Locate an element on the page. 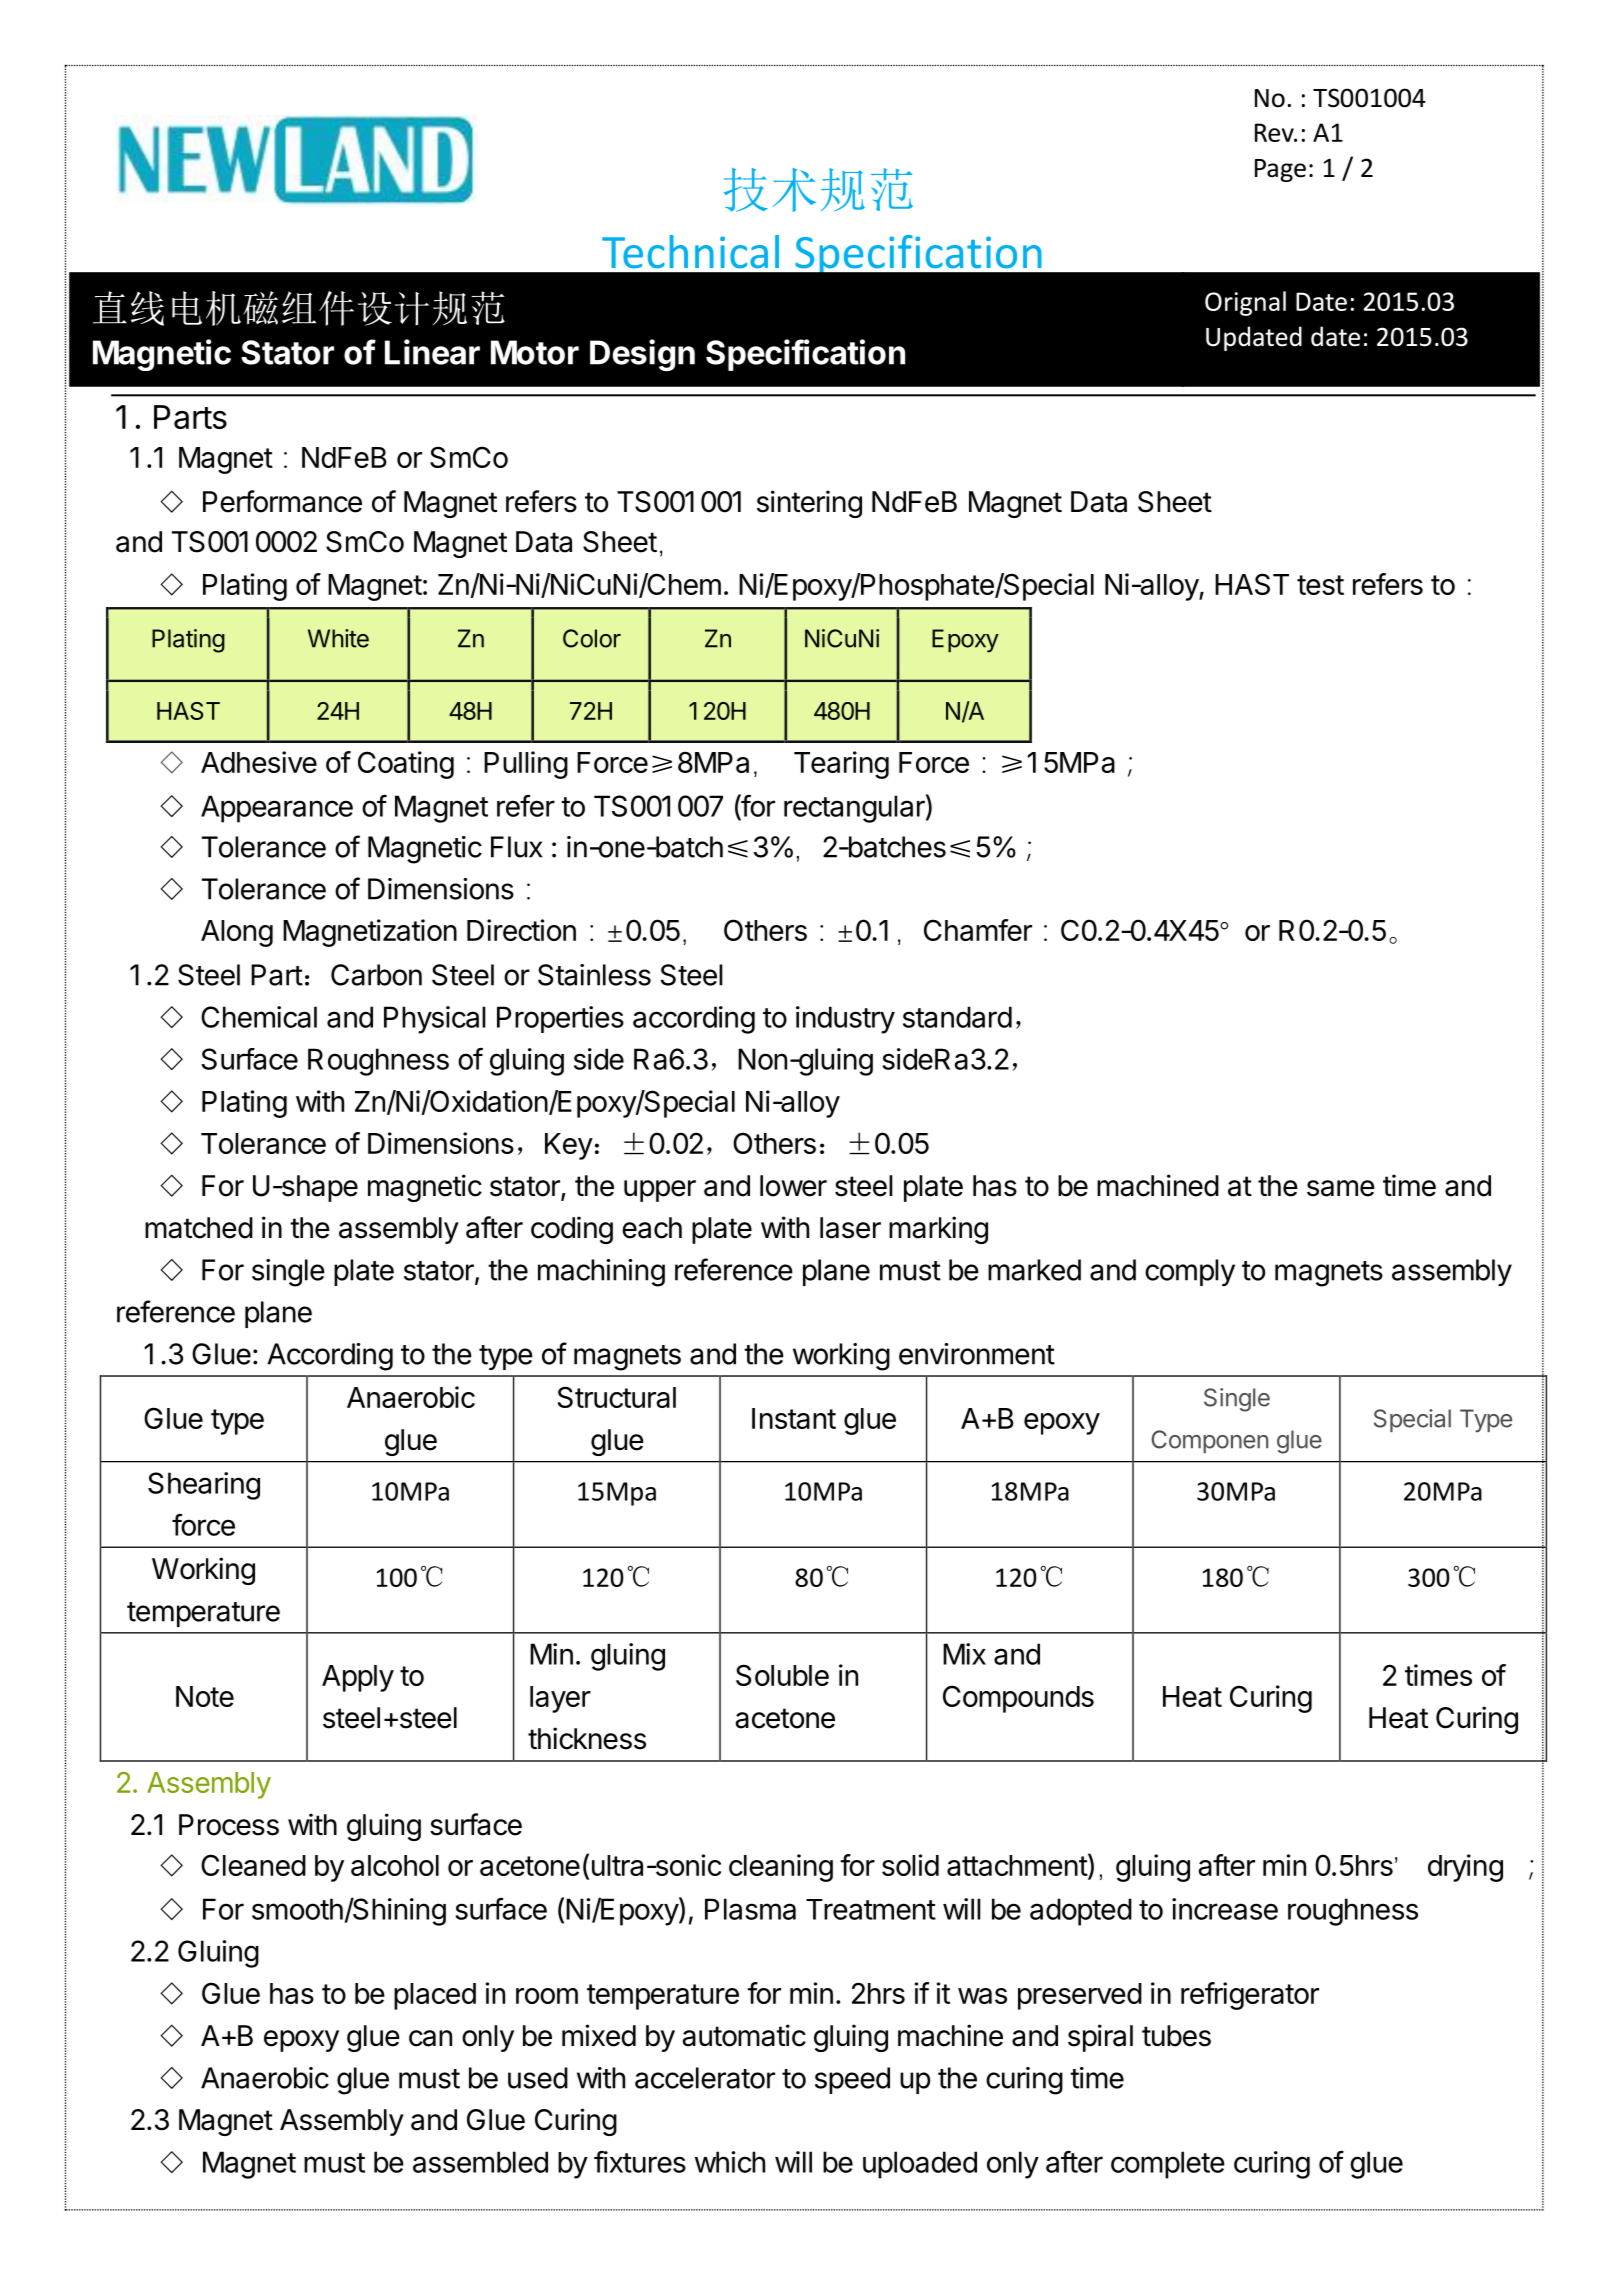  Page is located at coordinates (1280, 170).
